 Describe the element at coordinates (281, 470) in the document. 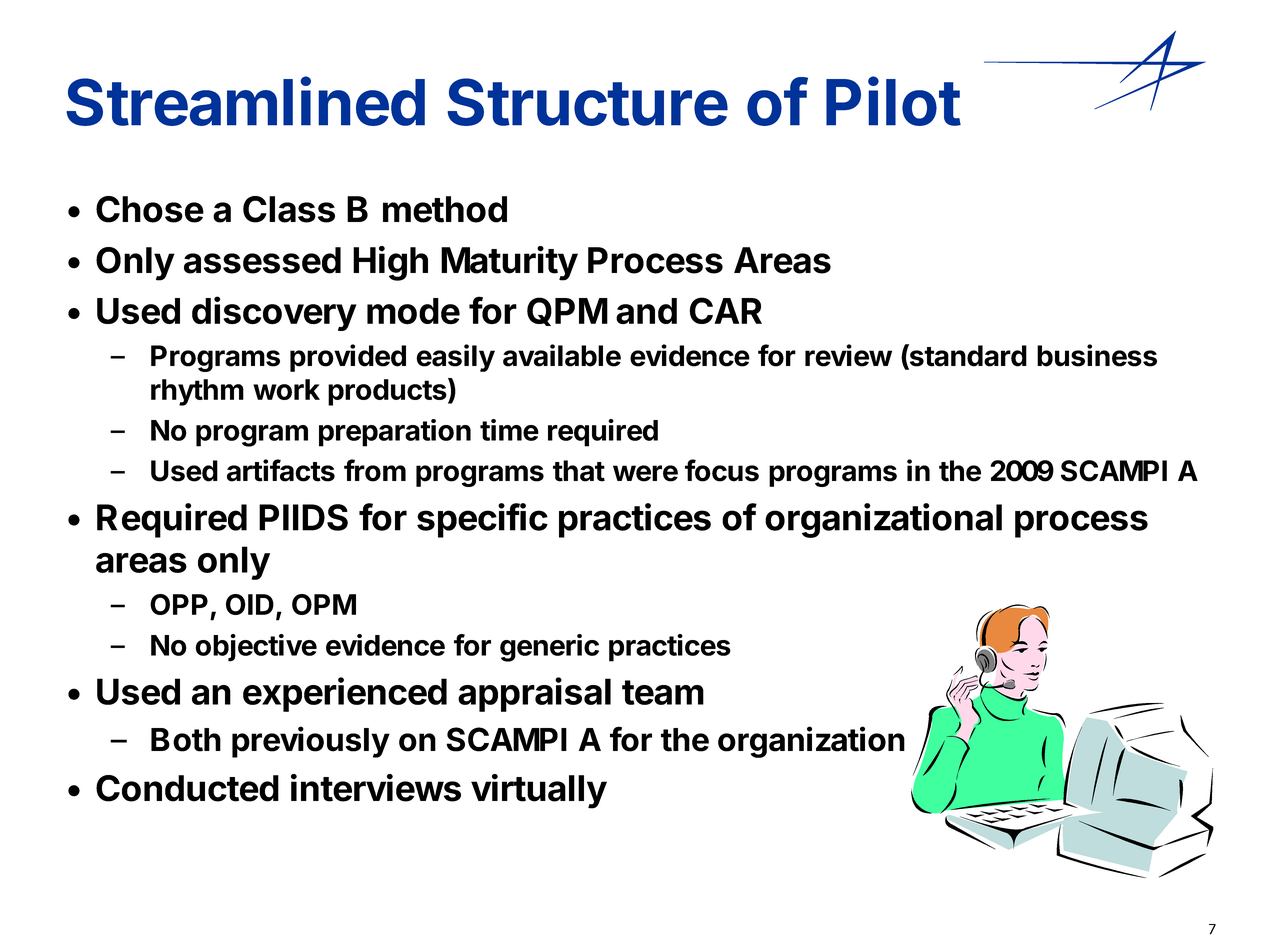

I see `artifacts` at that location.
